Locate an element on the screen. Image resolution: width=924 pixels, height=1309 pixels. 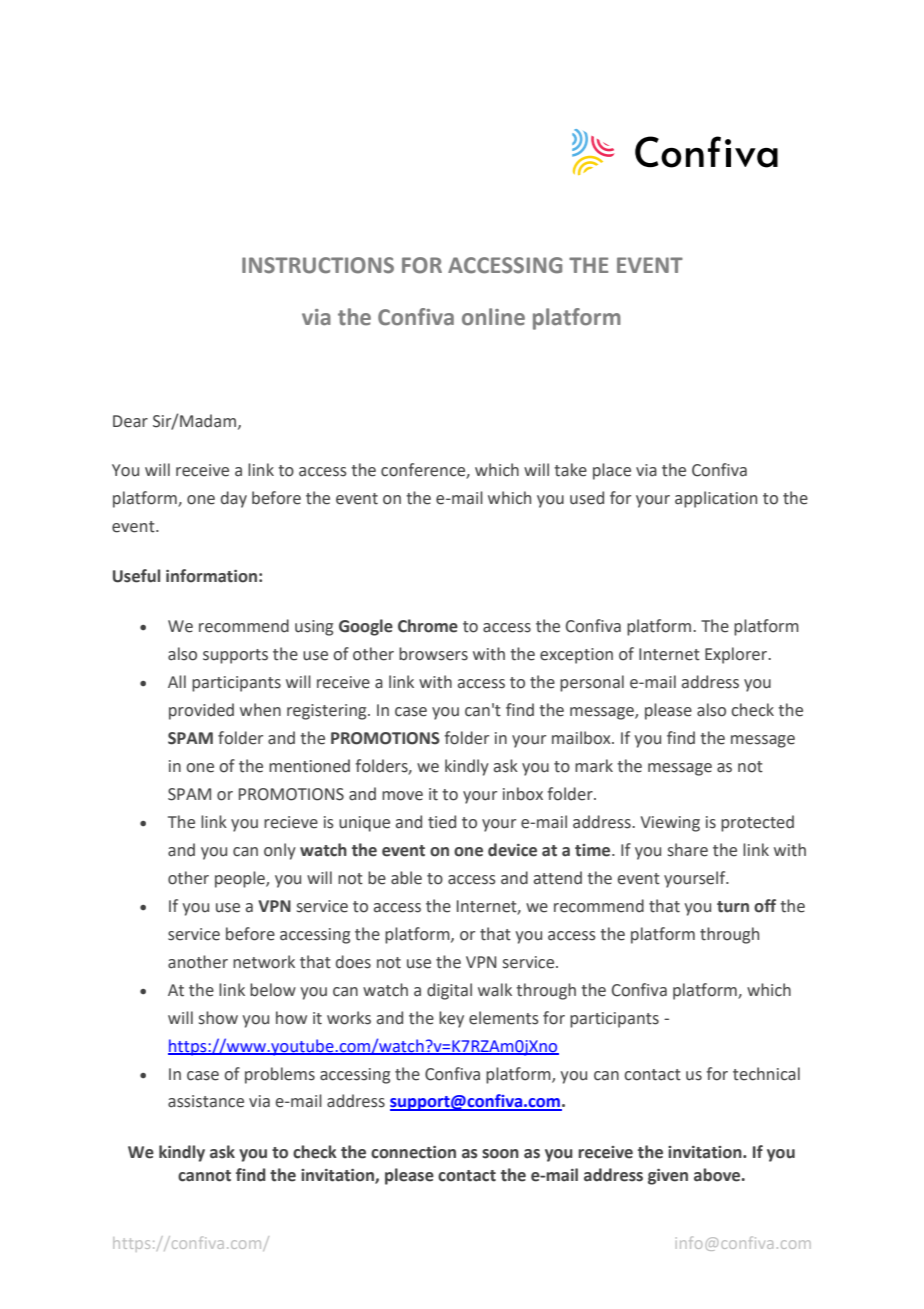
day is located at coordinates (234, 499).
